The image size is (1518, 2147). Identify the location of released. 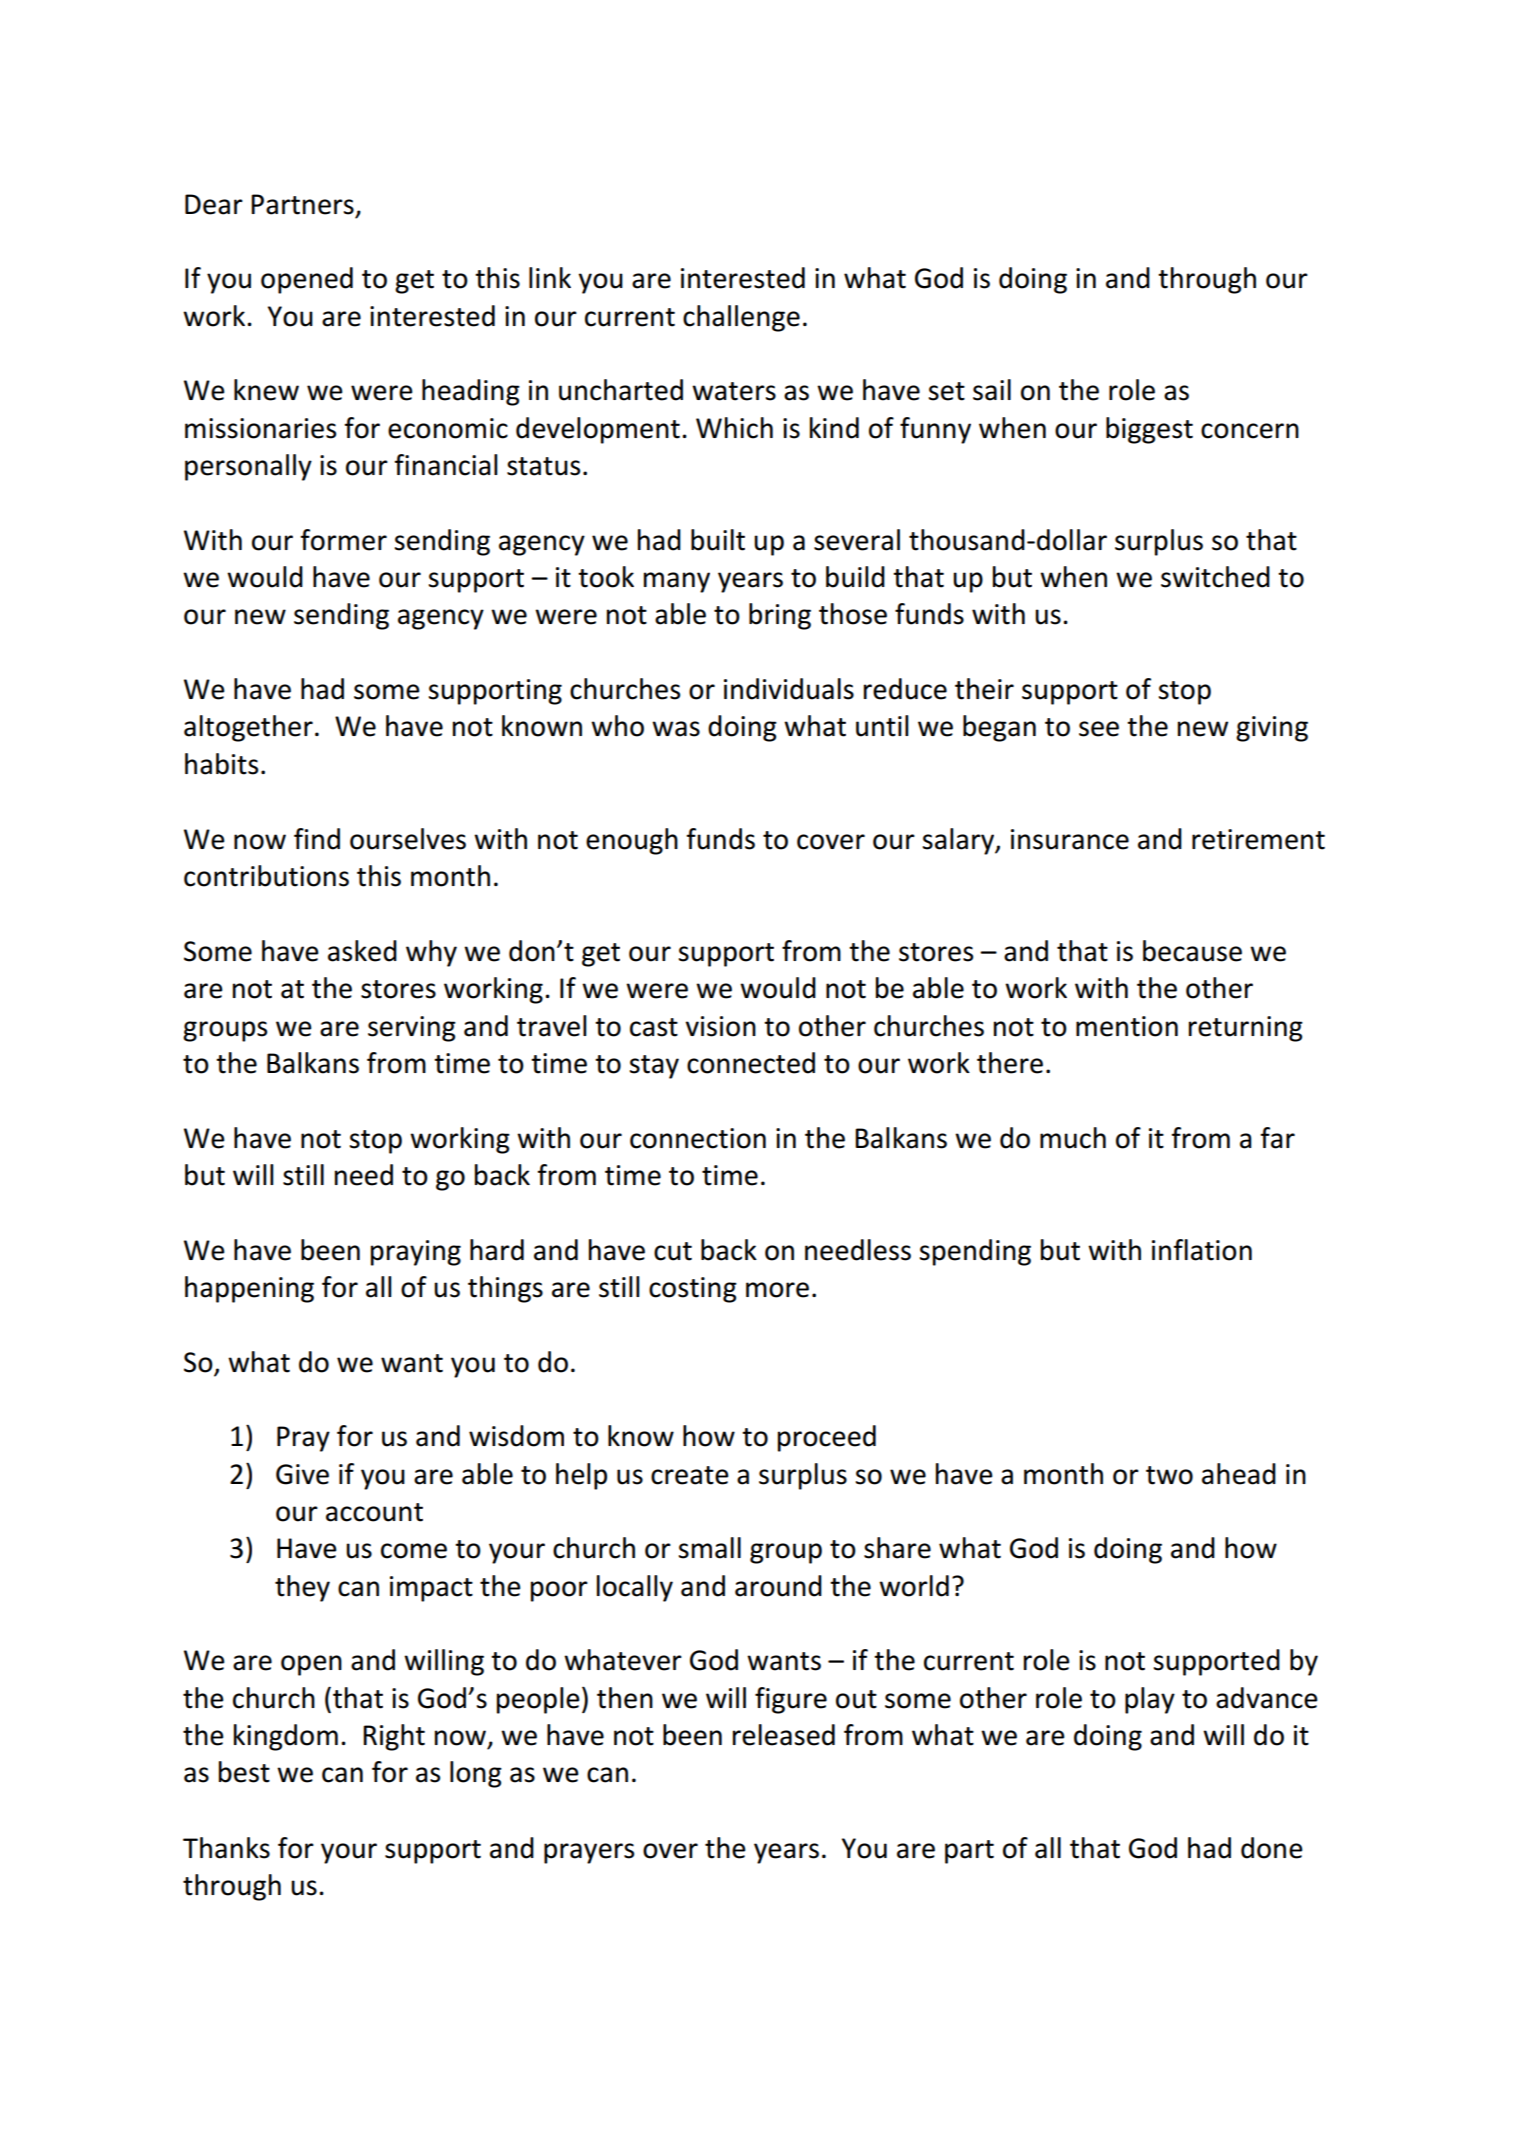
(784, 1735).
